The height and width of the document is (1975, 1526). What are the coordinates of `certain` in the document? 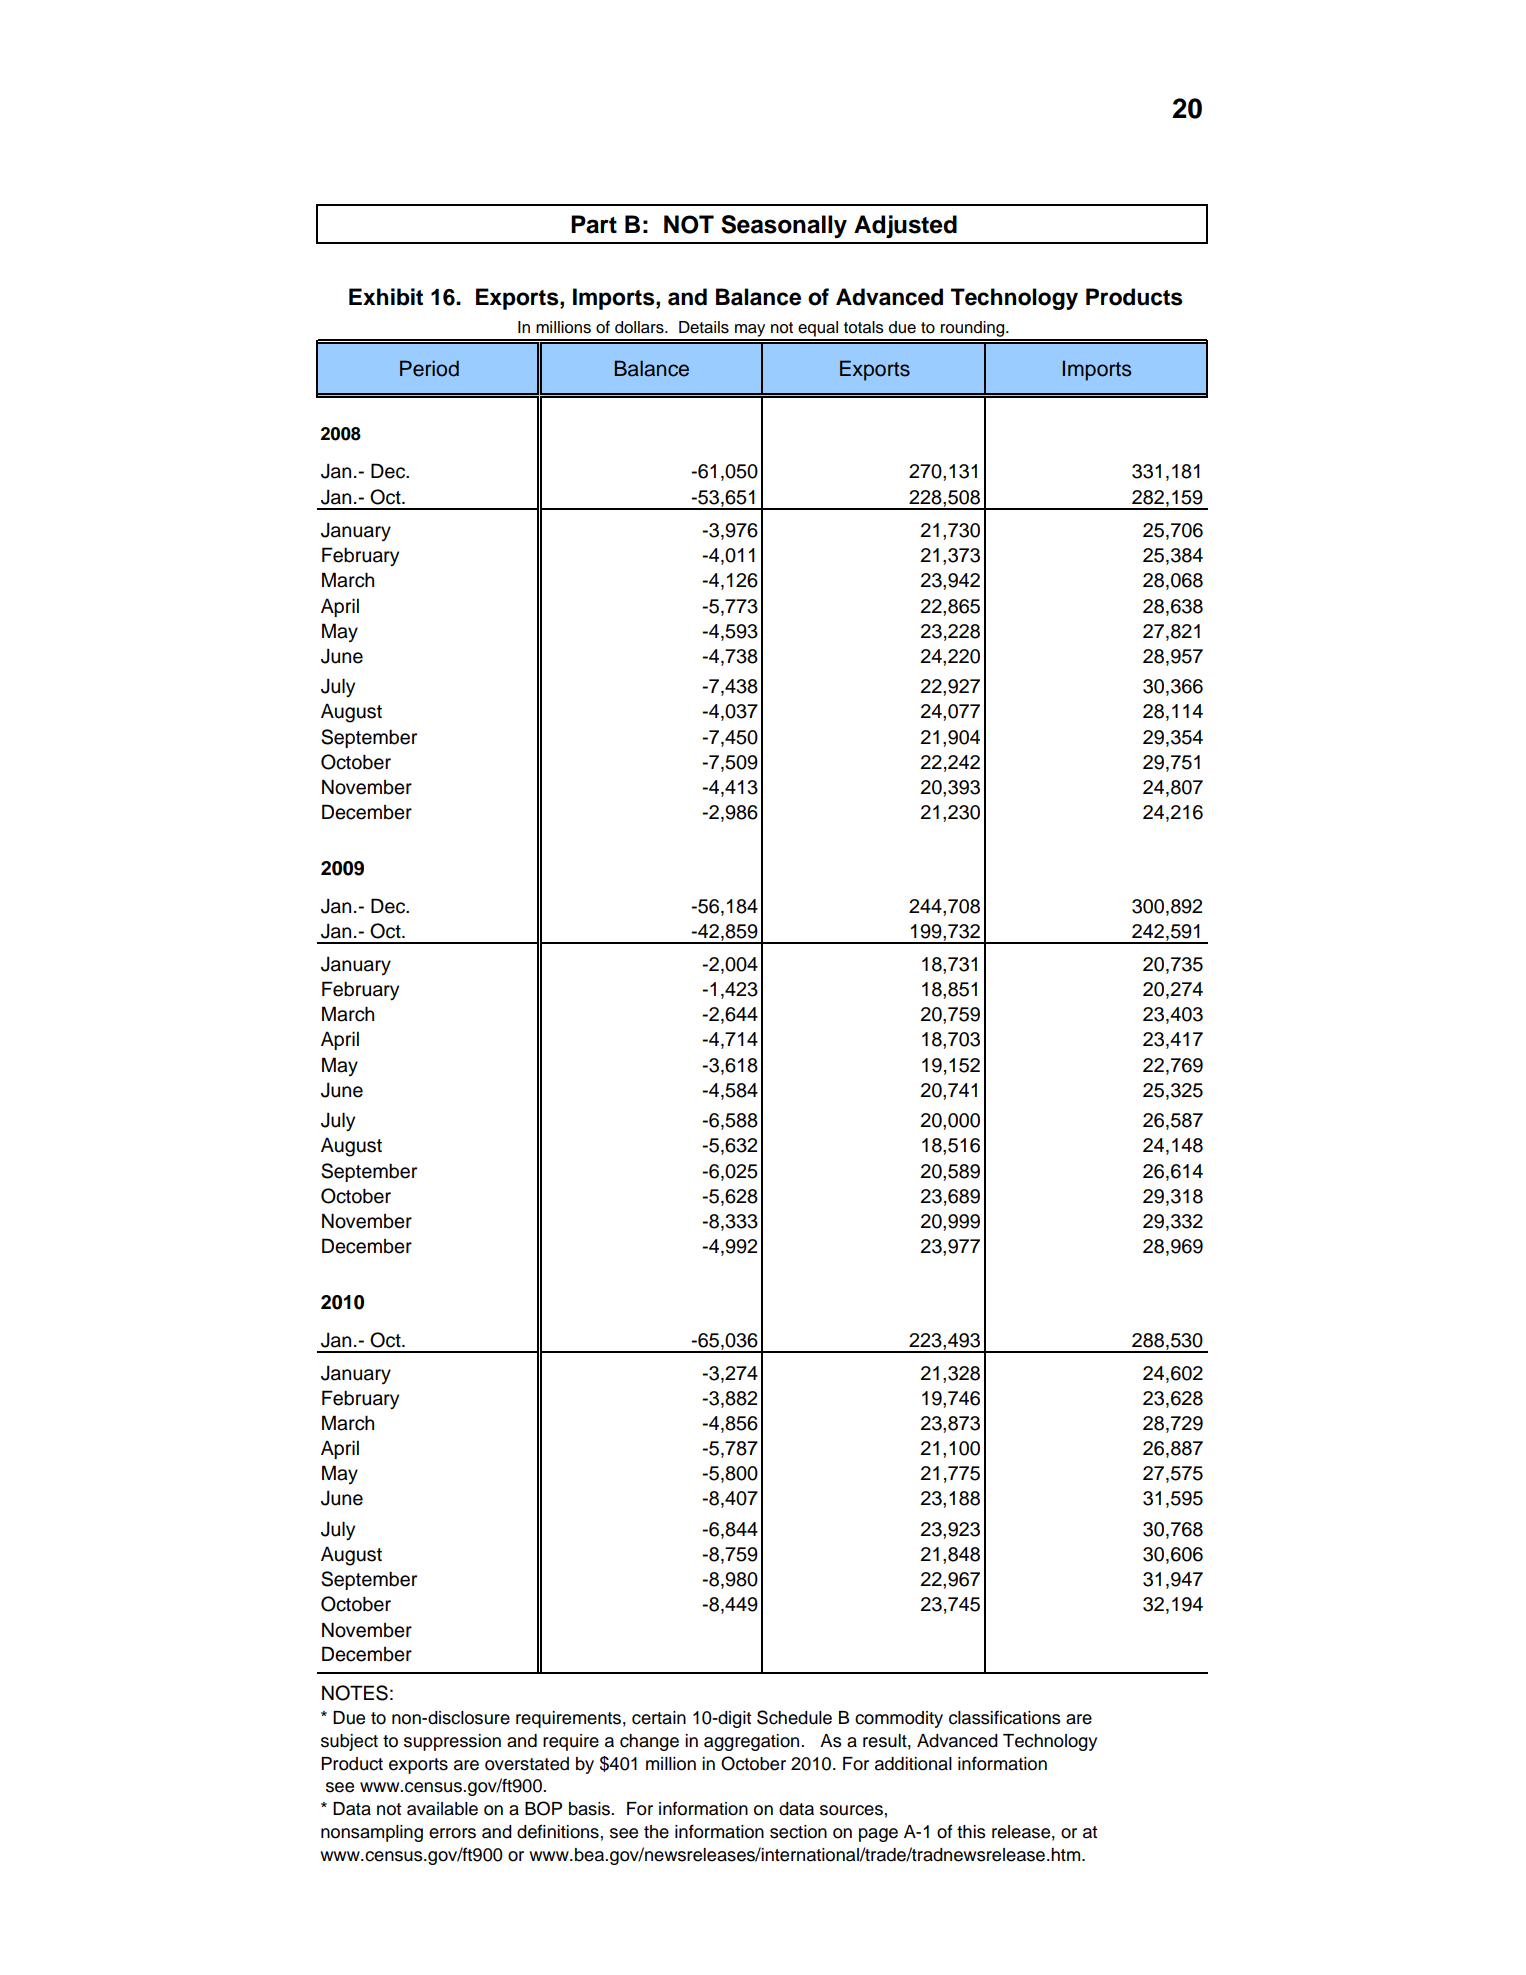 It's located at (659, 1718).
